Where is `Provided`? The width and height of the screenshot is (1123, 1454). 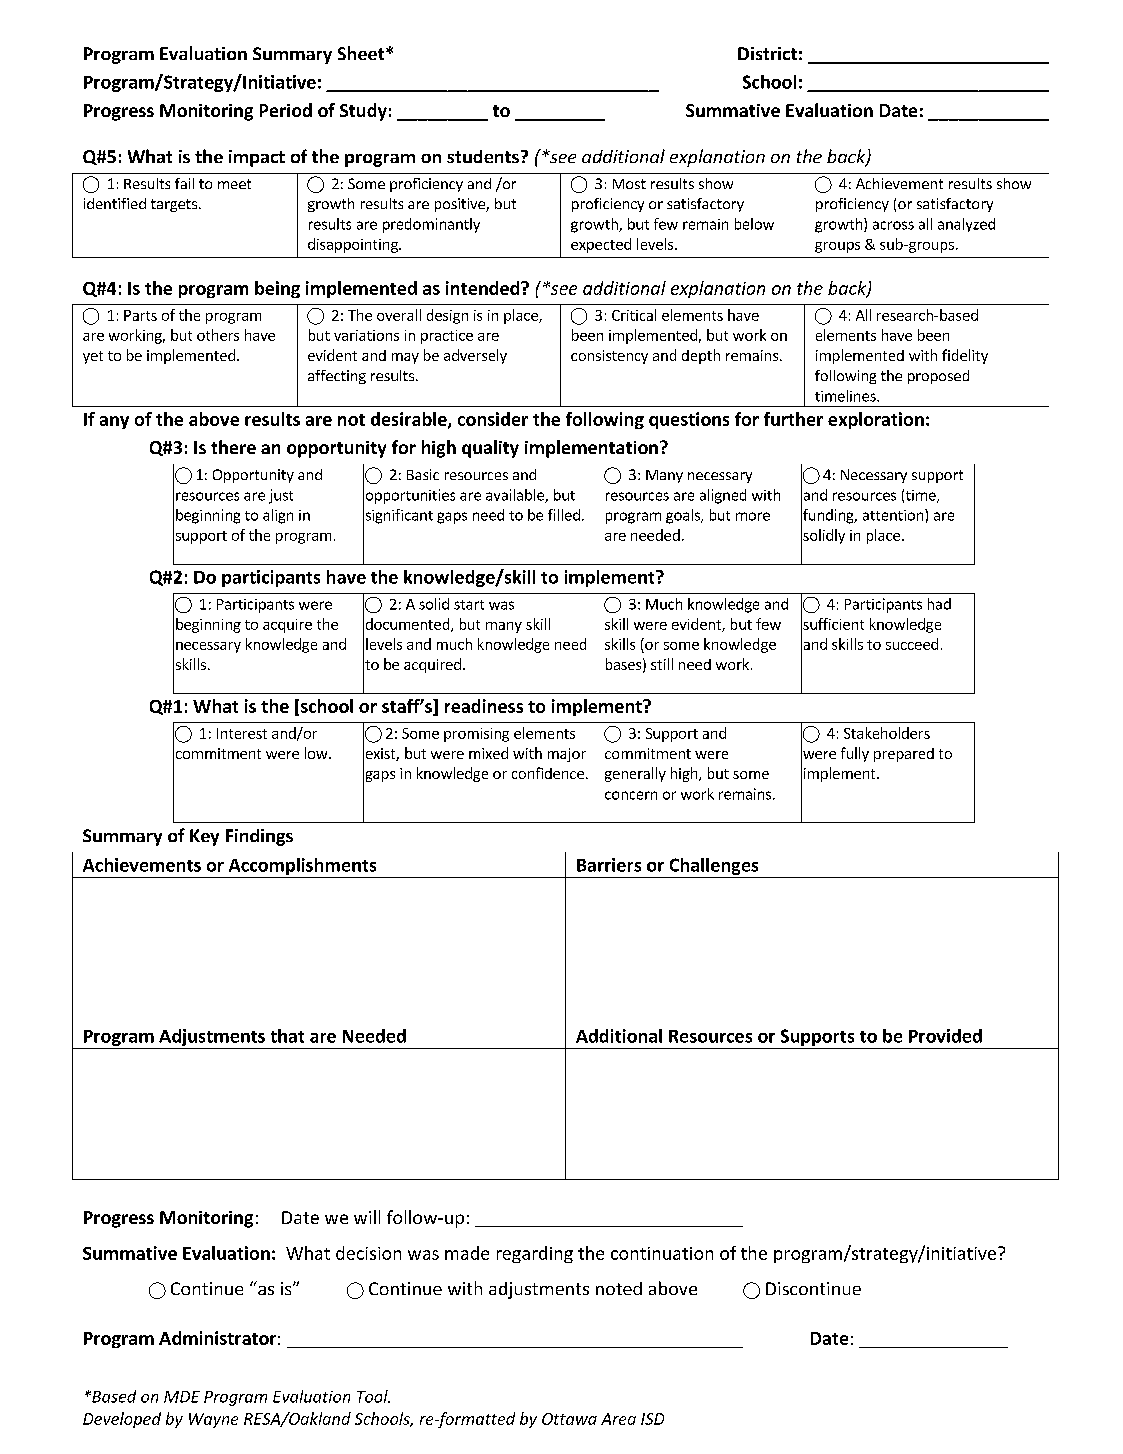
Provided is located at coordinates (945, 1036).
